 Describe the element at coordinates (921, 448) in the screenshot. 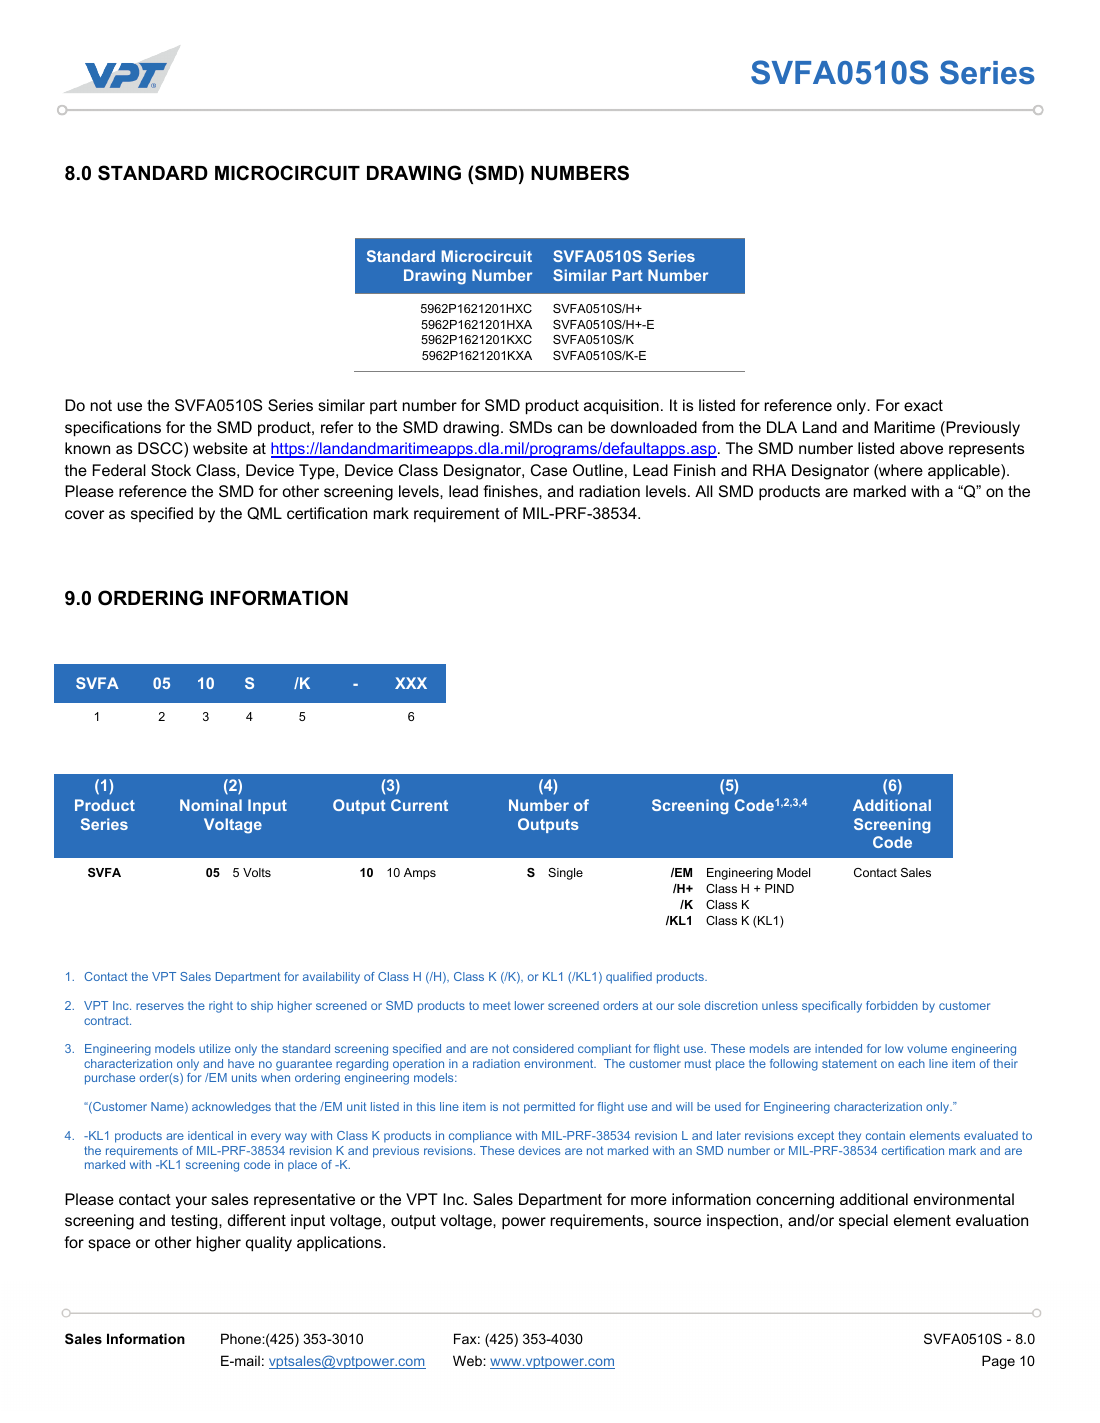

I see `above` at that location.
